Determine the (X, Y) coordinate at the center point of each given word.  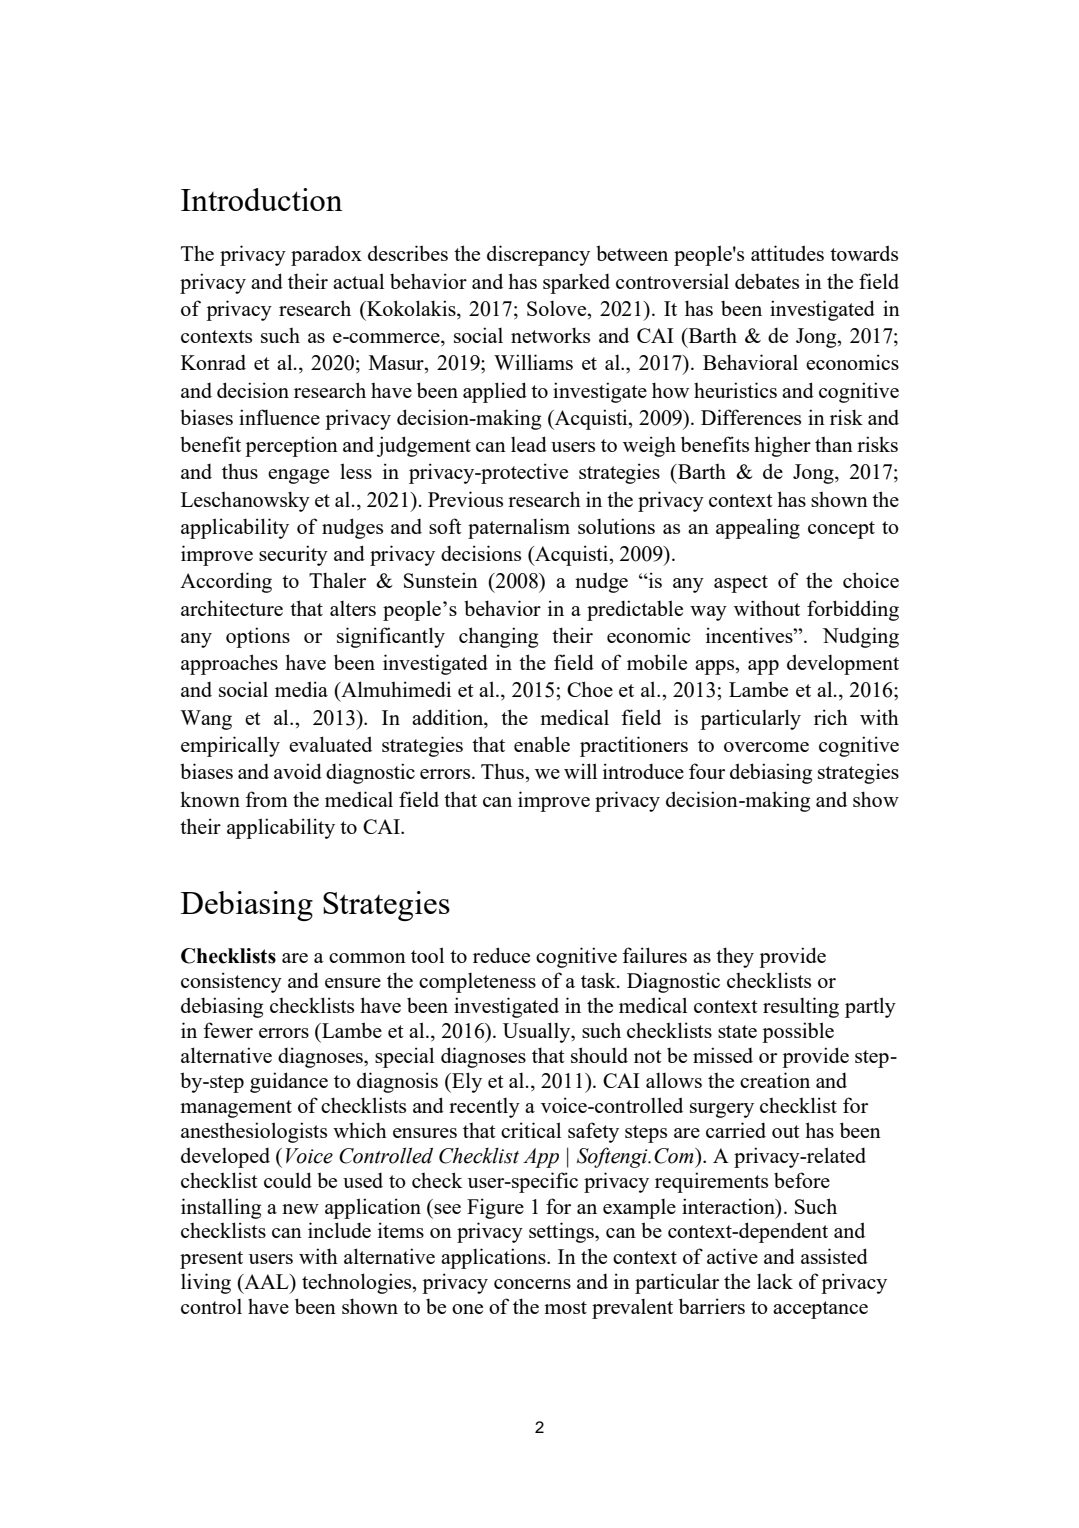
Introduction (262, 199)
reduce (501, 955)
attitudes (787, 253)
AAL (266, 1281)
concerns (532, 1284)
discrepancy (538, 255)
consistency (231, 982)
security (293, 555)
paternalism (519, 528)
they (735, 957)
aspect (741, 584)
